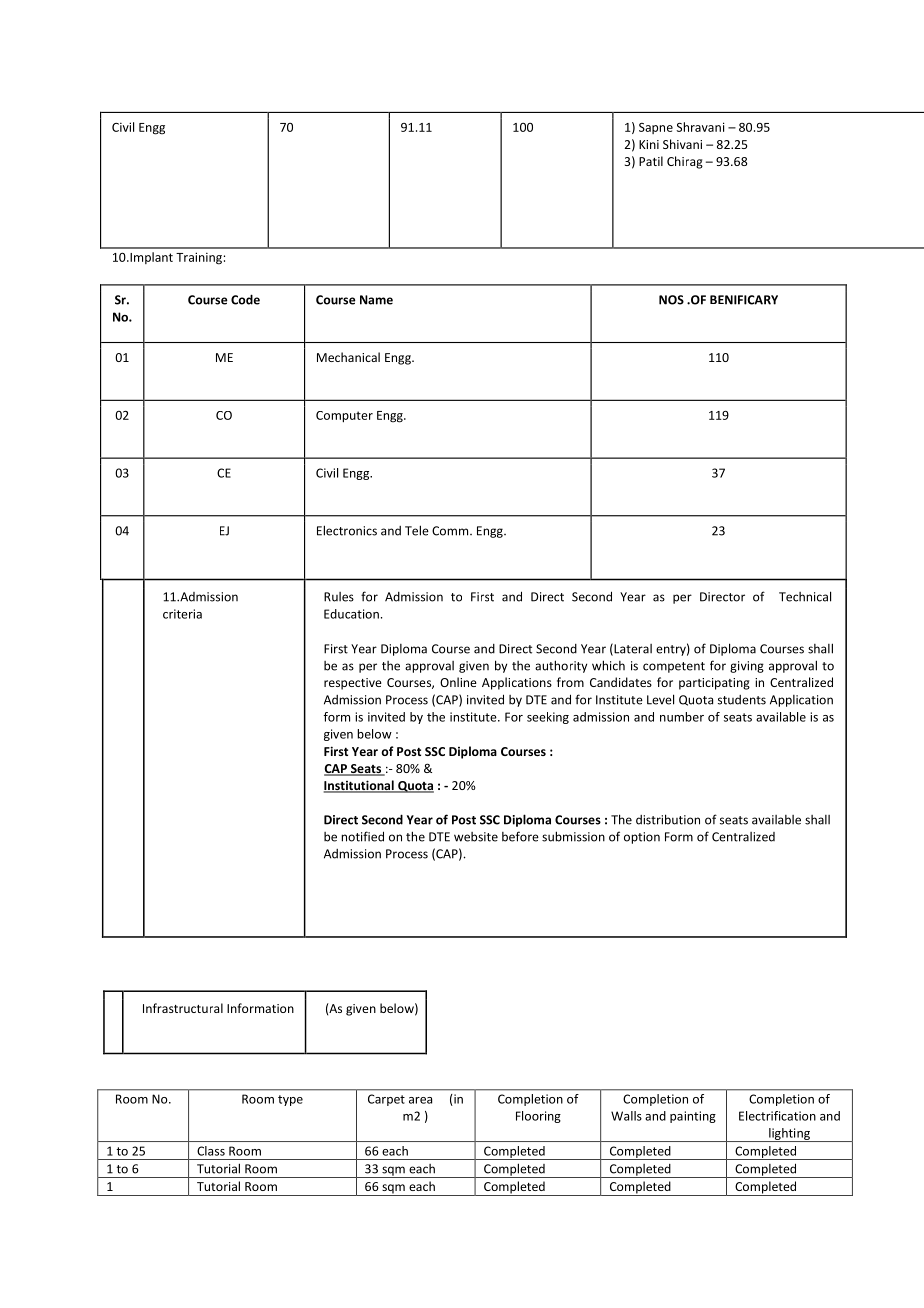 Image resolution: width=924 pixels, height=1308 pixels. Describe the element at coordinates (348, 357) in the screenshot. I see `Mechanical` at that location.
